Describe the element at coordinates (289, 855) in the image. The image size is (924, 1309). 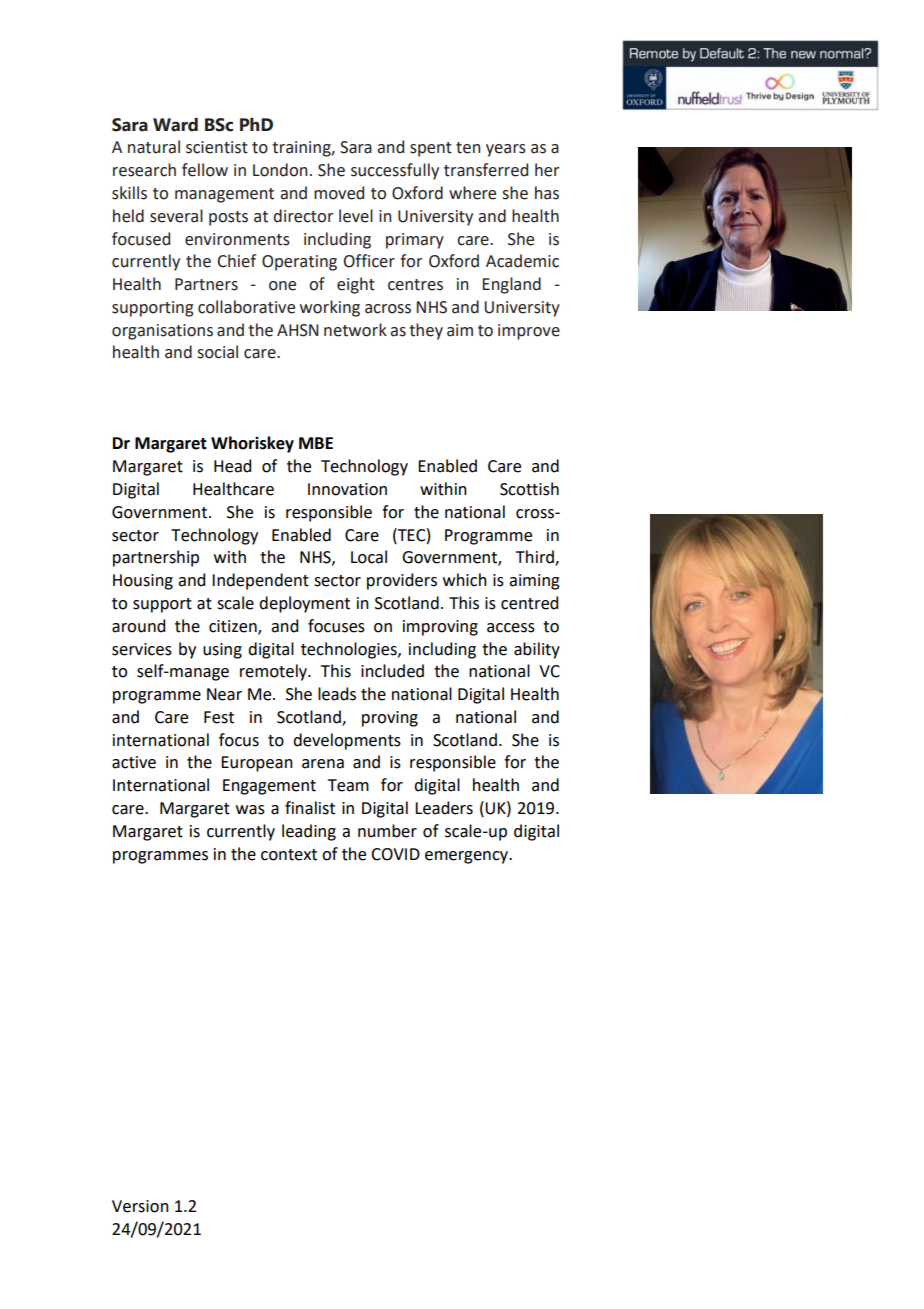
I see `context` at that location.
